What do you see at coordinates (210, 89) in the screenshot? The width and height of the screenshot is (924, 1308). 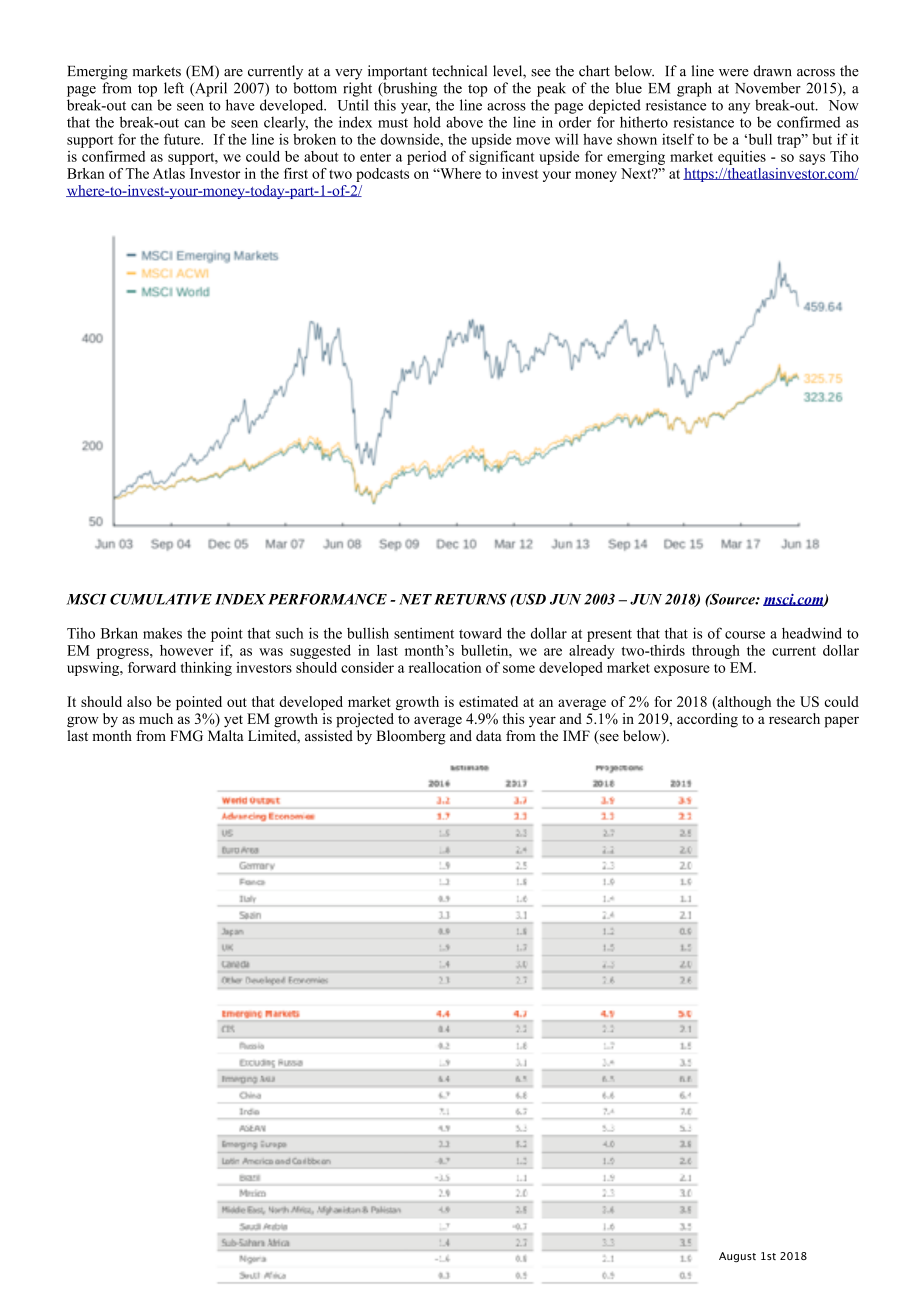 I see `April` at bounding box center [210, 89].
